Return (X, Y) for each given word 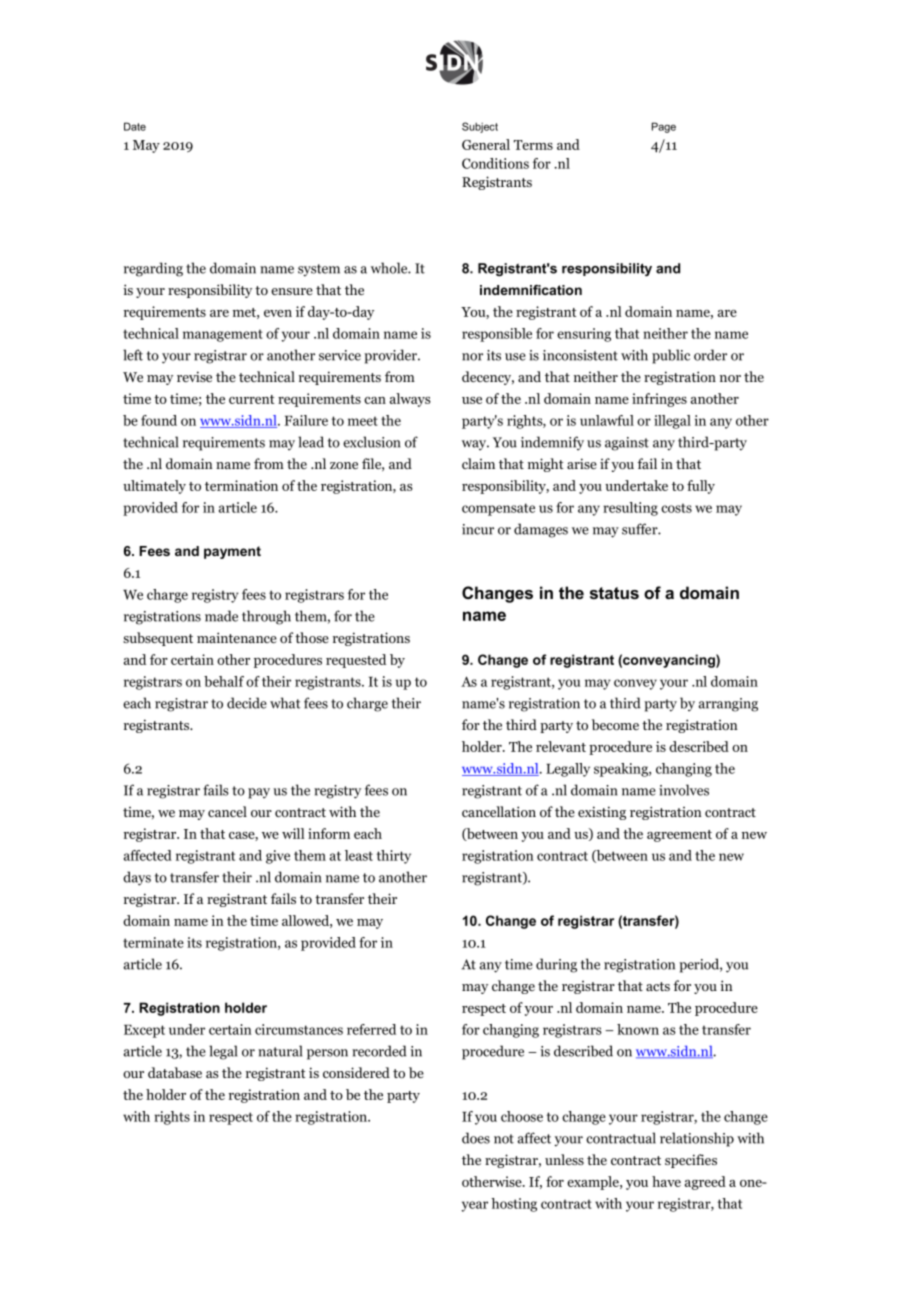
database (175, 1072)
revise (194, 376)
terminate (153, 942)
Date (135, 126)
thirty (394, 857)
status (614, 593)
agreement (679, 836)
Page (664, 127)
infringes (659, 400)
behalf (224, 681)
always (410, 400)
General (486, 144)
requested (356, 661)
